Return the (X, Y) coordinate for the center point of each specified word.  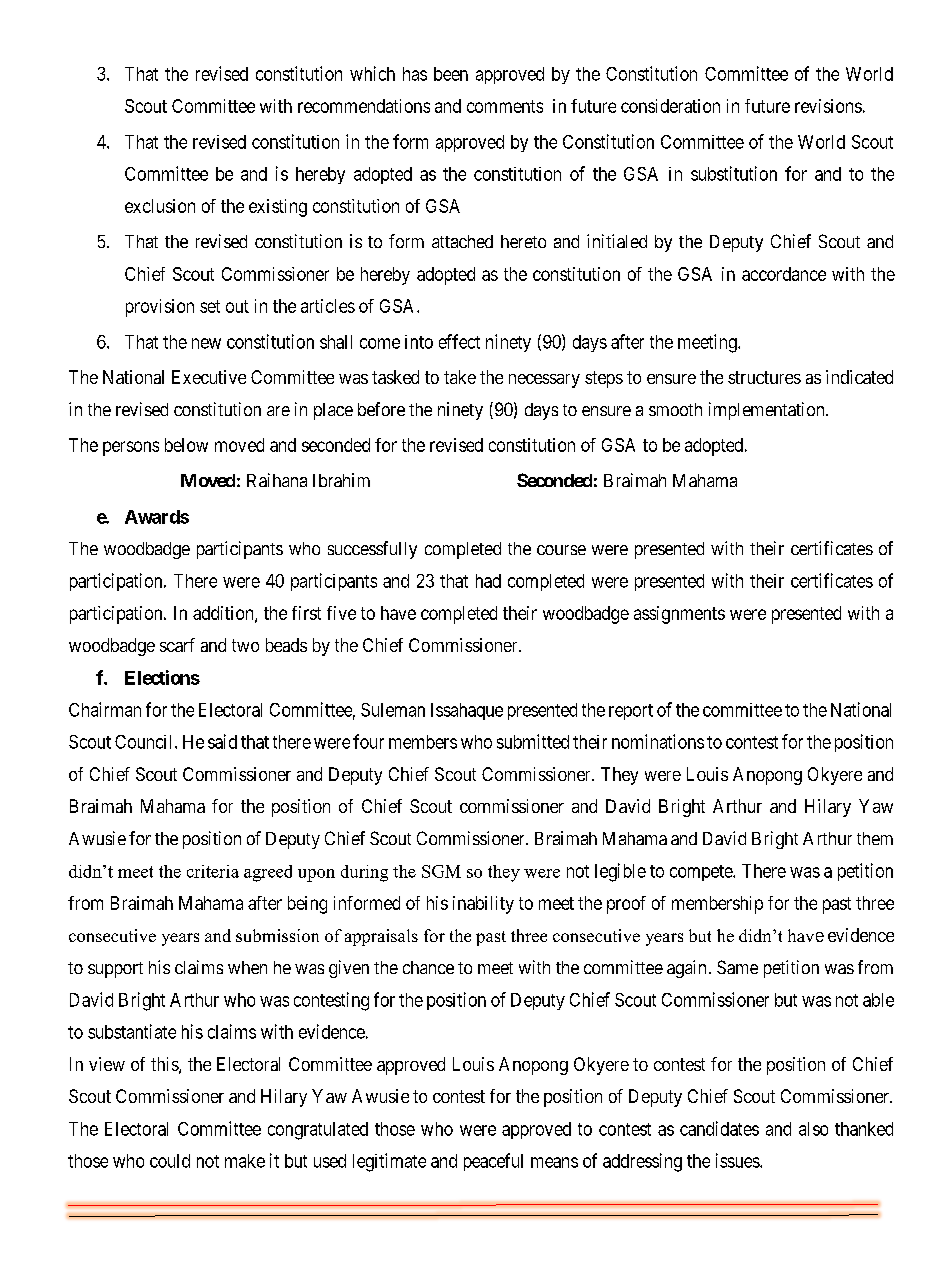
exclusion (160, 206)
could (170, 1161)
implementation (768, 411)
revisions (828, 106)
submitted (533, 741)
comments (505, 106)
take (460, 377)
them (875, 838)
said (222, 741)
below (186, 445)
